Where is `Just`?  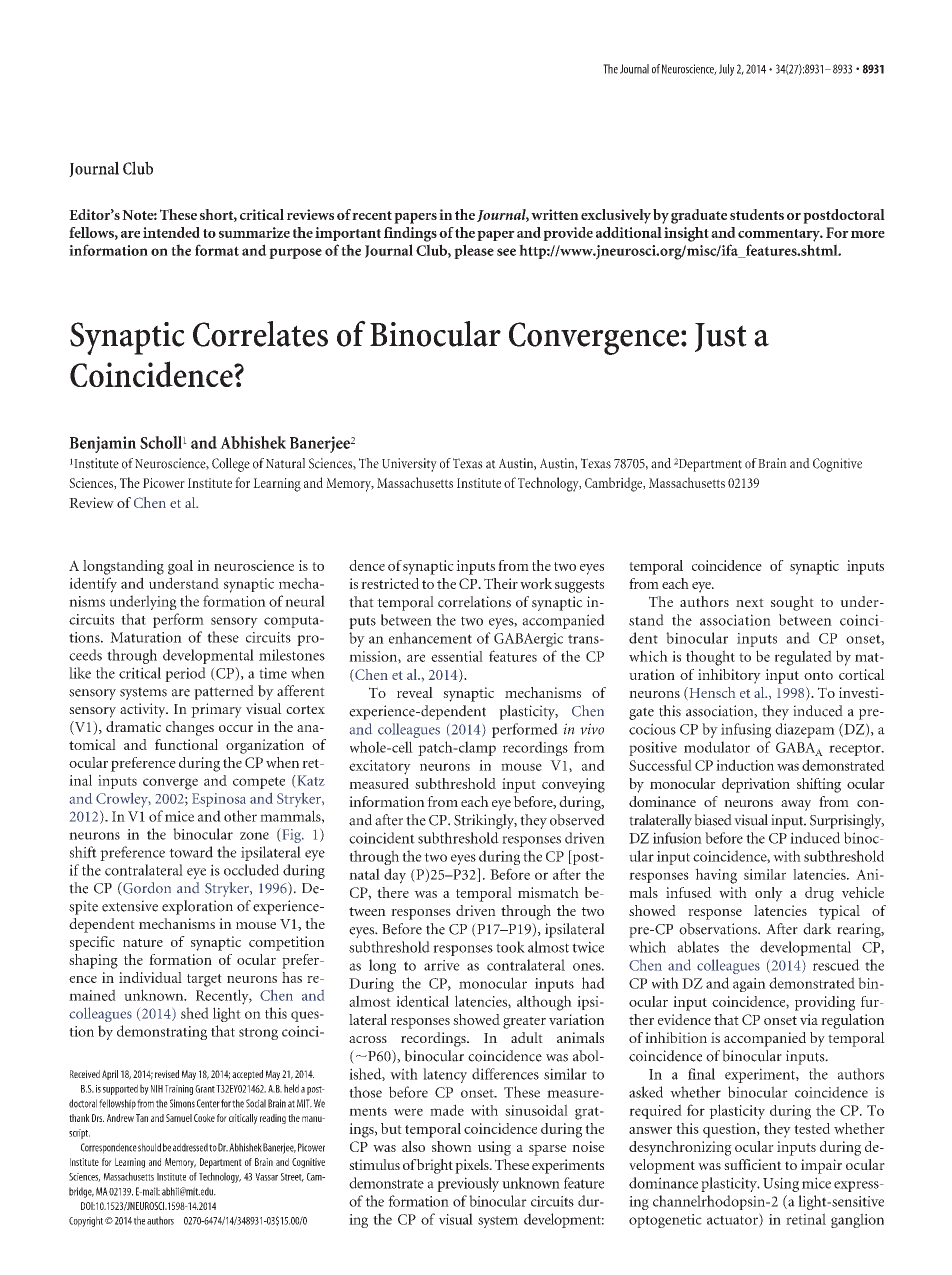
Just is located at coordinates (721, 337).
